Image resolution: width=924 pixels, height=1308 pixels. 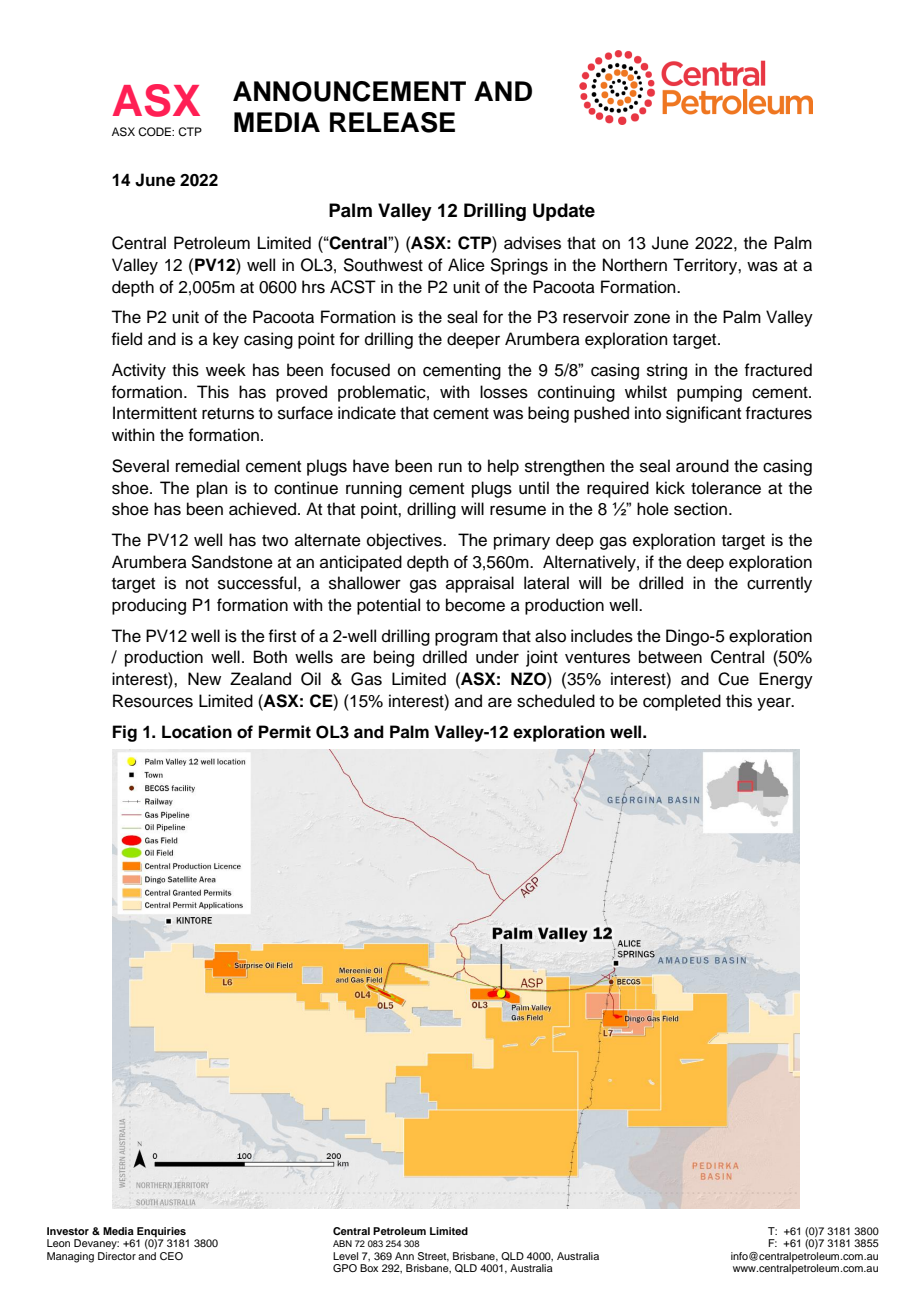 What do you see at coordinates (682, 702) in the screenshot?
I see `completed` at bounding box center [682, 702].
